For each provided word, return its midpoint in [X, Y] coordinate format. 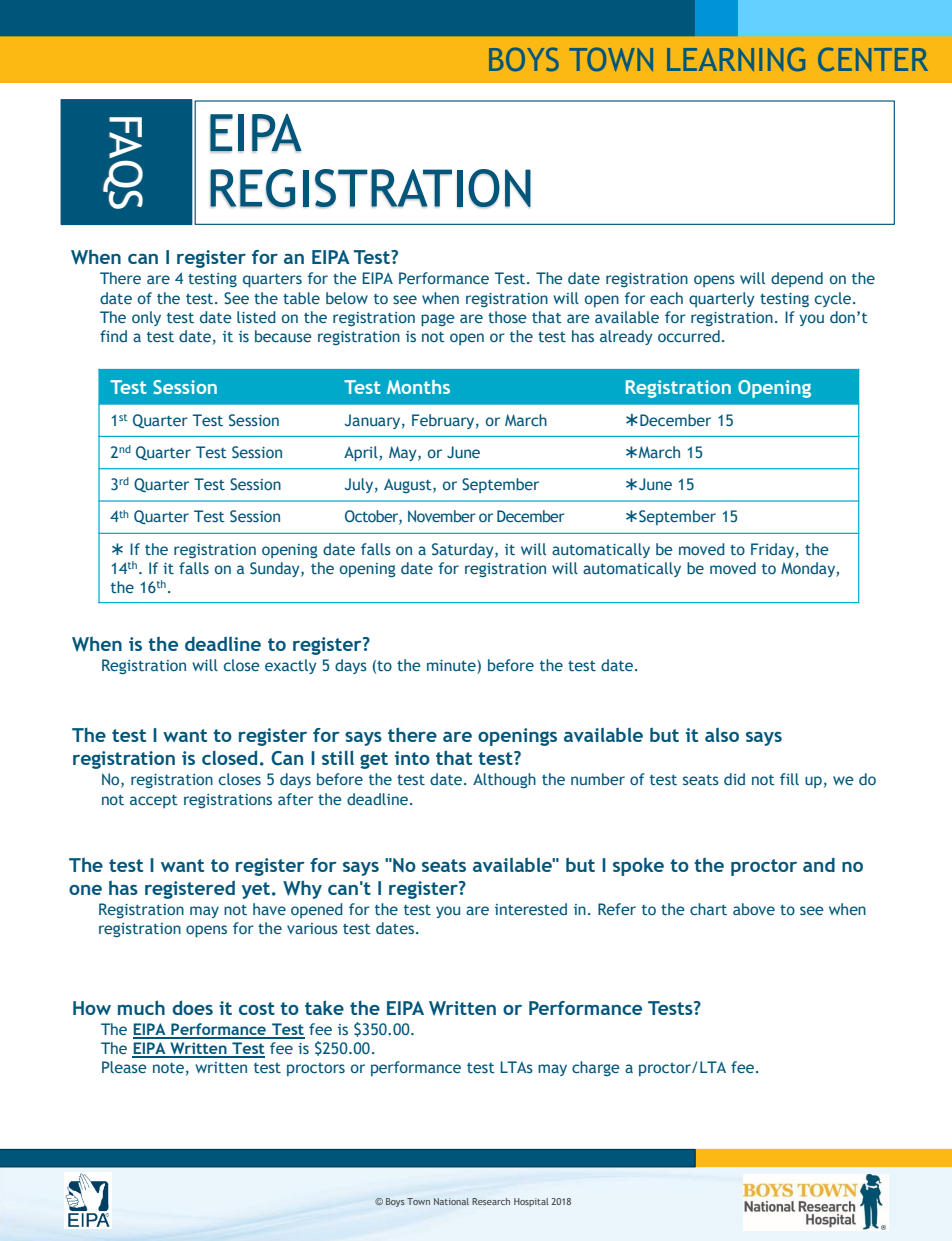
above [754, 909]
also [722, 735]
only [146, 318]
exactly [291, 666]
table [301, 298]
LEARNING [736, 59]
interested [531, 909]
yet [256, 890]
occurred [689, 336]
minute [452, 665]
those [507, 317]
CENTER [873, 59]
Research [491, 1201]
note [168, 1068]
